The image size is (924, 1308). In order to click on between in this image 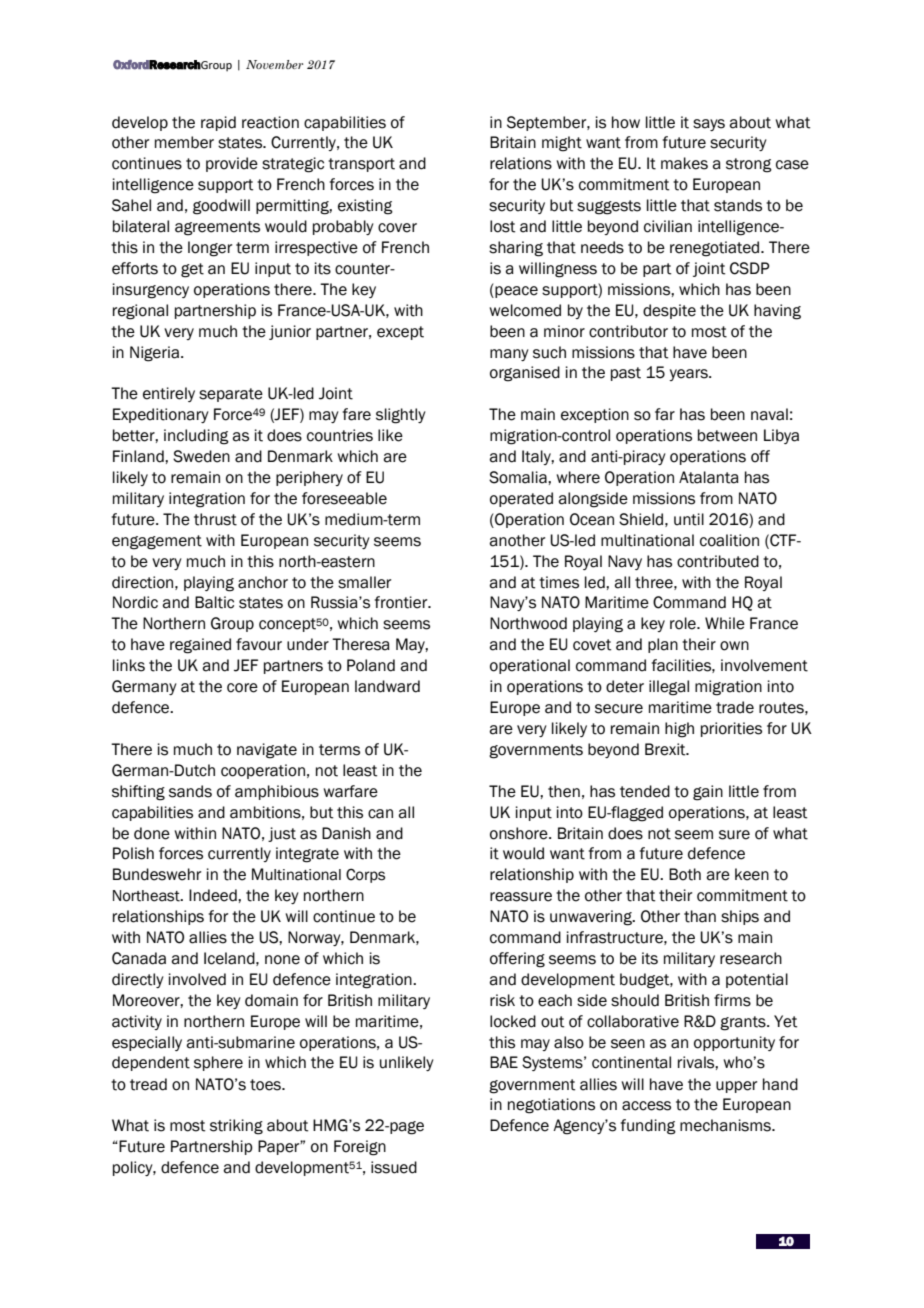, I will do `click(727, 435)`.
